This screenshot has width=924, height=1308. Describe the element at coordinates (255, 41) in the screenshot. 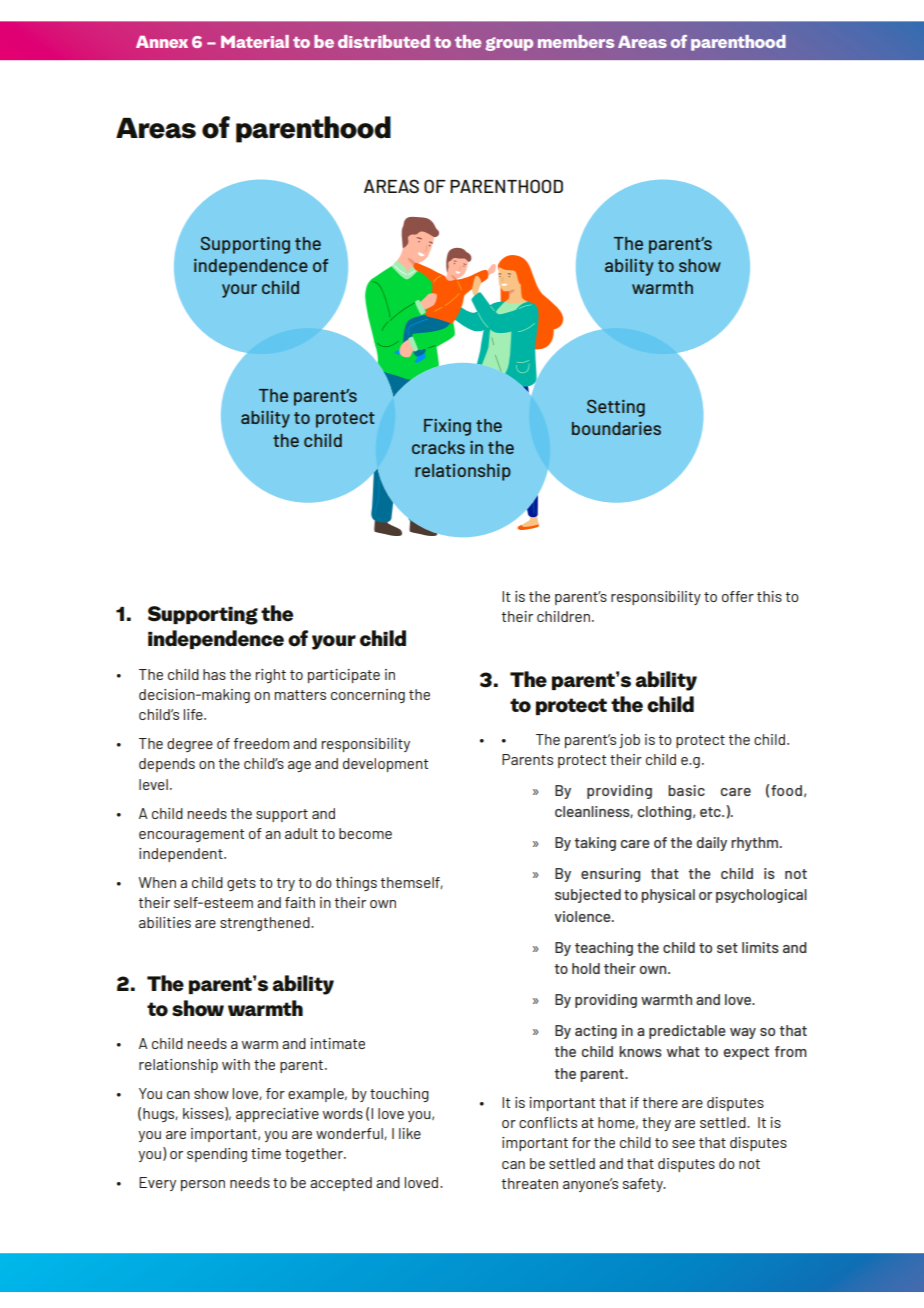

I see `Material` at that location.
